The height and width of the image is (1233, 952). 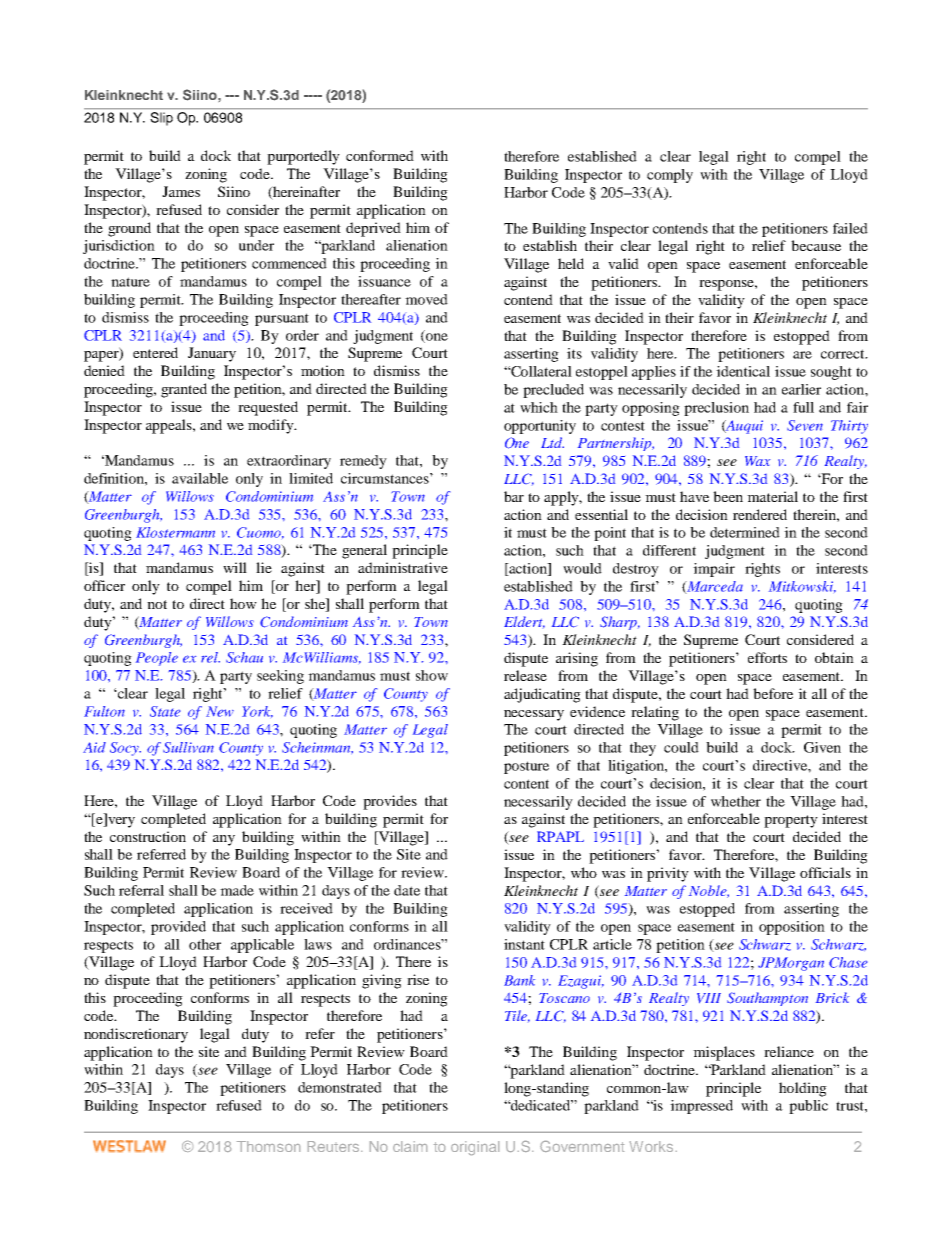 I want to click on January, so click(x=212, y=354).
